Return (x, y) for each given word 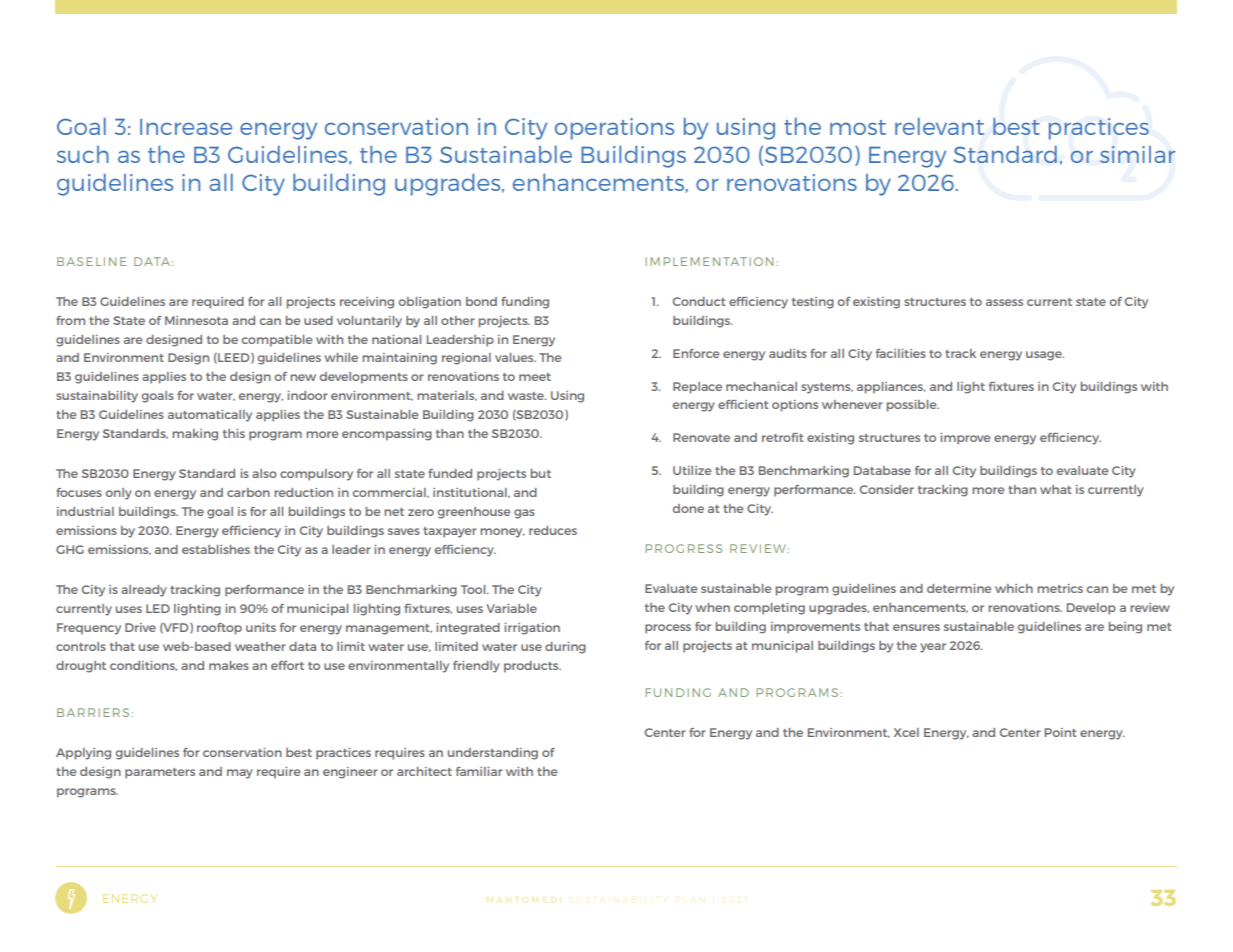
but (541, 473)
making (195, 435)
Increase (186, 127)
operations (614, 129)
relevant (939, 126)
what (1055, 489)
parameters (160, 773)
